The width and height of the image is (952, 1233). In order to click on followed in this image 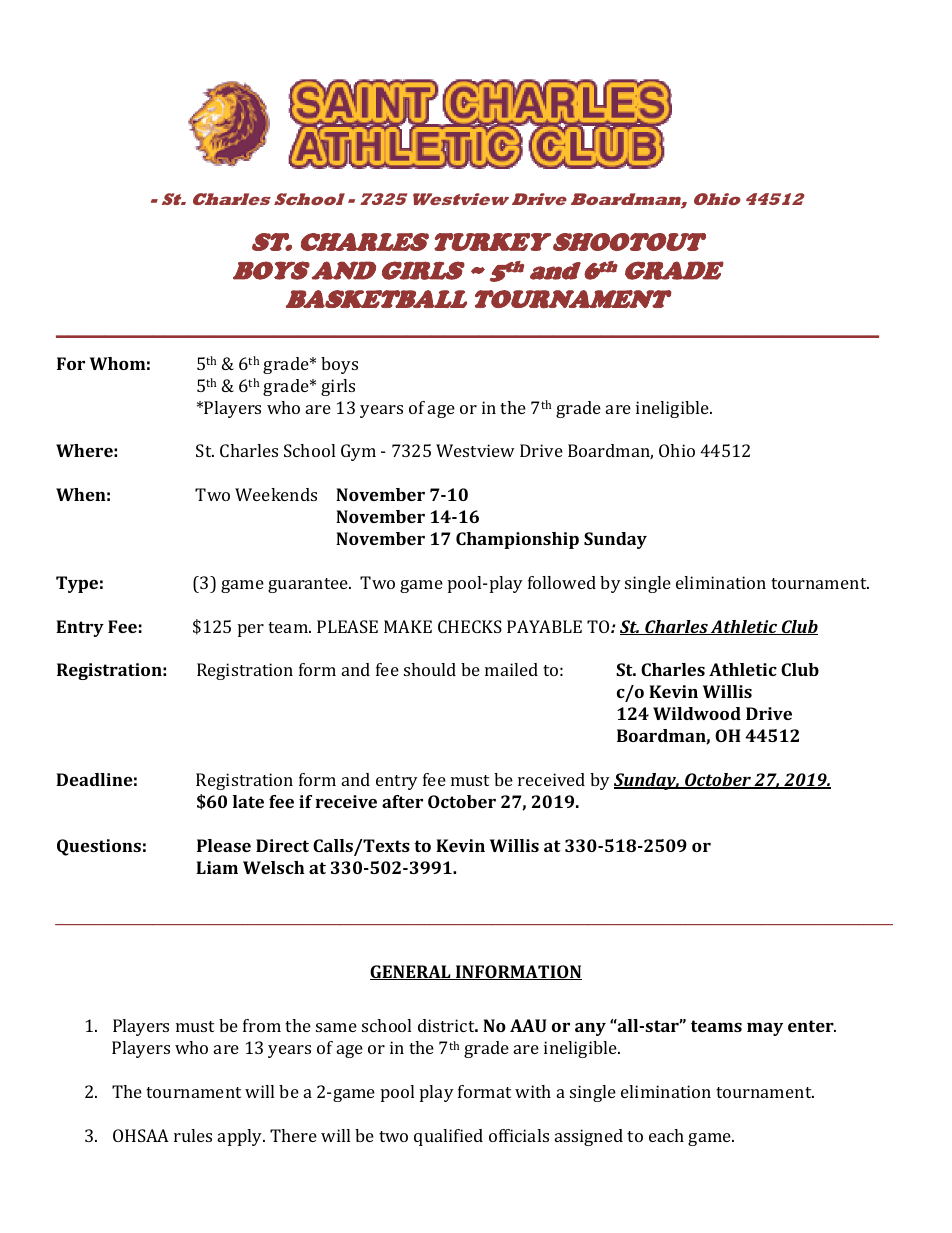, I will do `click(562, 582)`.
